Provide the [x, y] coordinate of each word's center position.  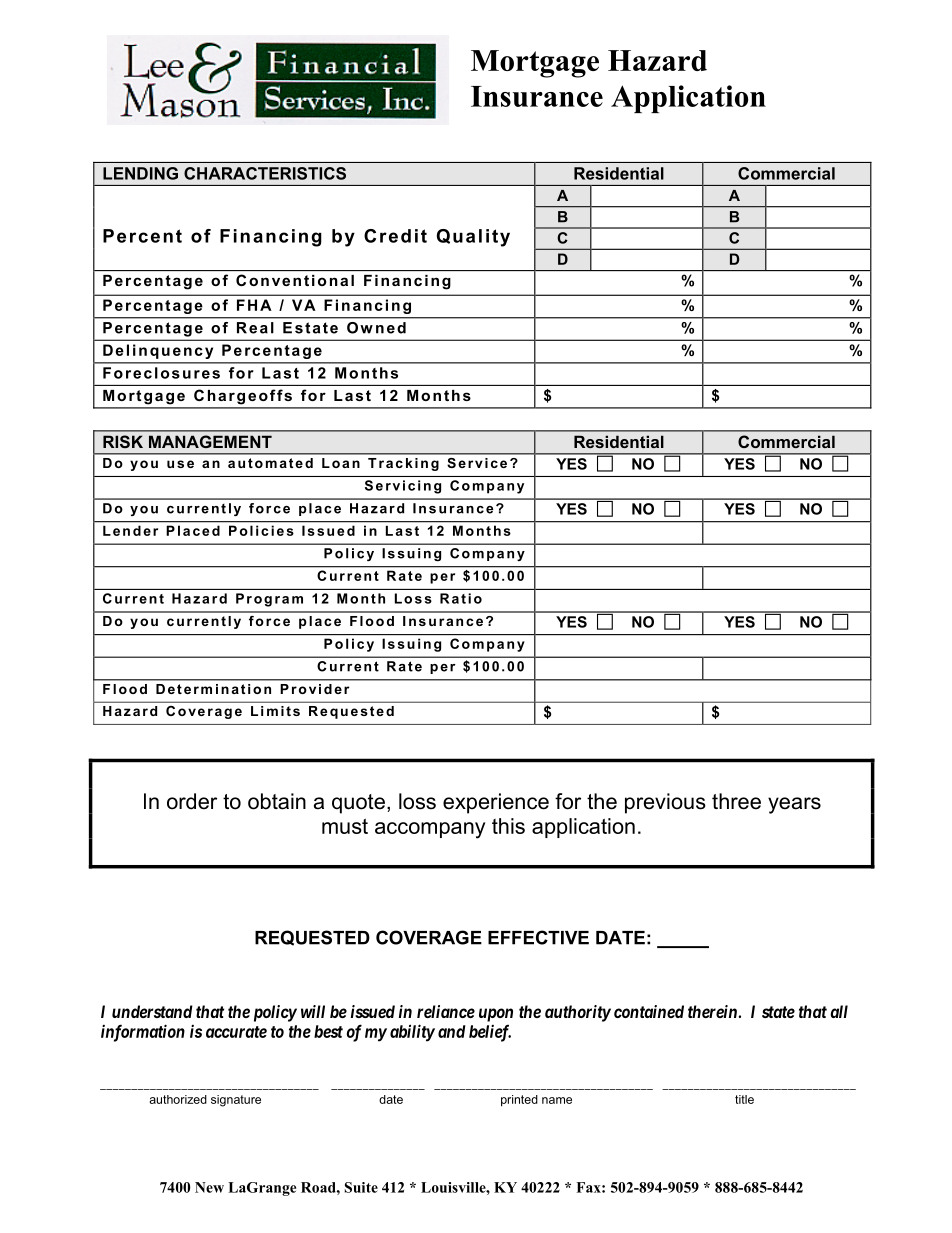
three [736, 801]
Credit [395, 236]
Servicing [403, 487]
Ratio [461, 598]
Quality [473, 238]
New [209, 1187]
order [192, 801]
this [508, 826]
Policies [261, 531]
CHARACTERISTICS [265, 173]
